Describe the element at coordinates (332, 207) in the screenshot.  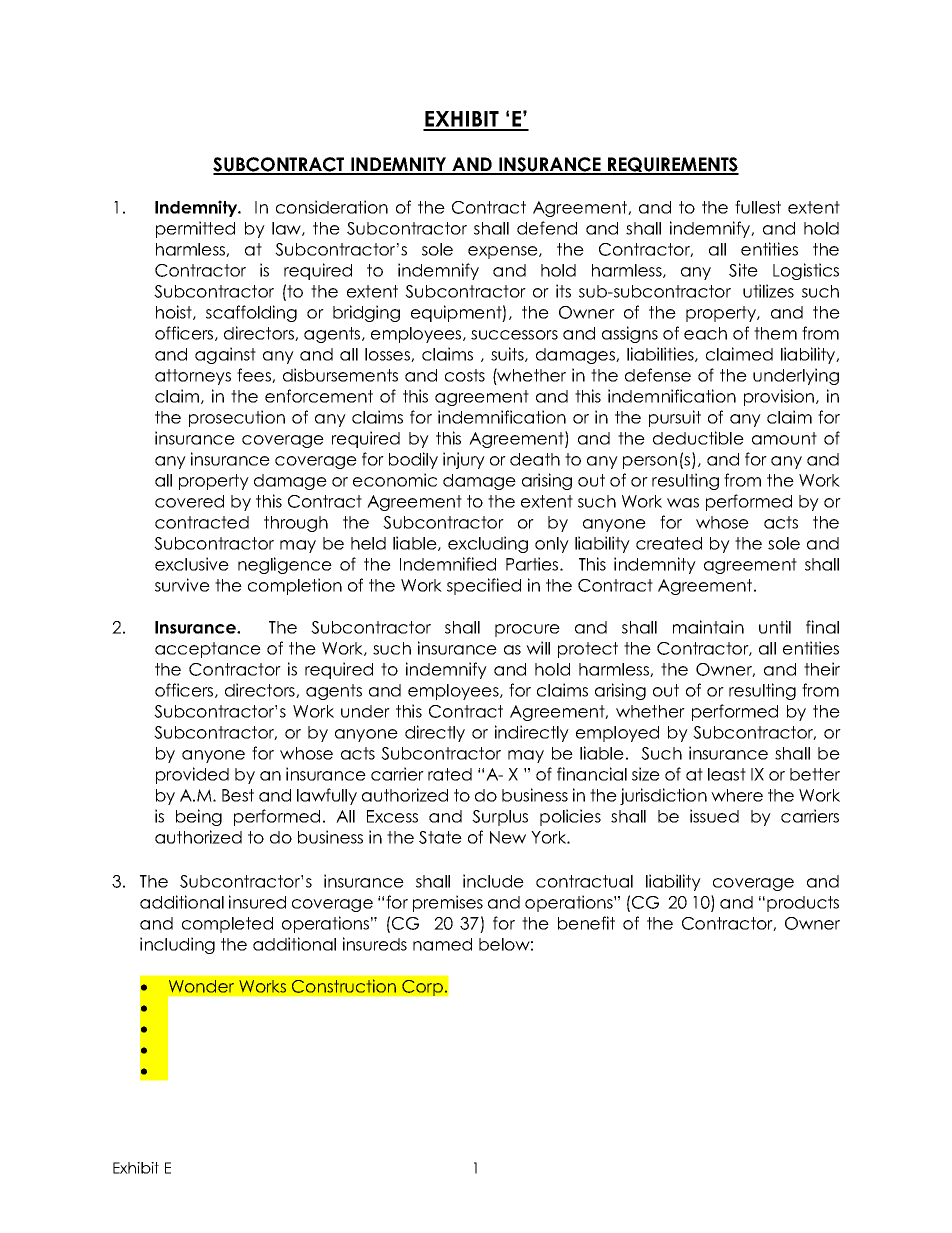
I see `consideration` at that location.
